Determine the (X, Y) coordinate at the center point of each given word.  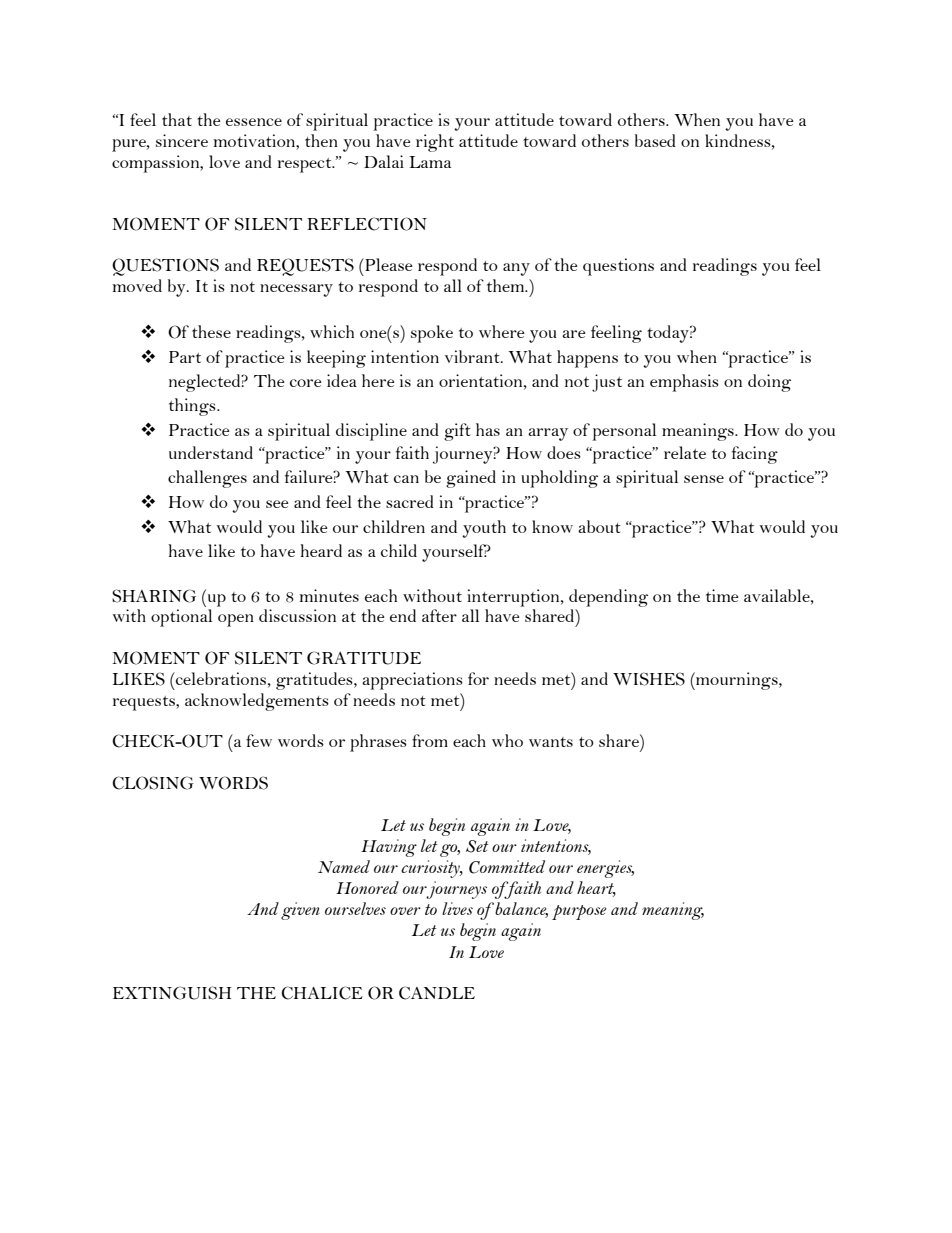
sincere (182, 140)
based (655, 140)
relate (685, 452)
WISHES (649, 679)
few (259, 740)
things (193, 407)
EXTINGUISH (172, 993)
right (435, 143)
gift (457, 432)
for (478, 678)
